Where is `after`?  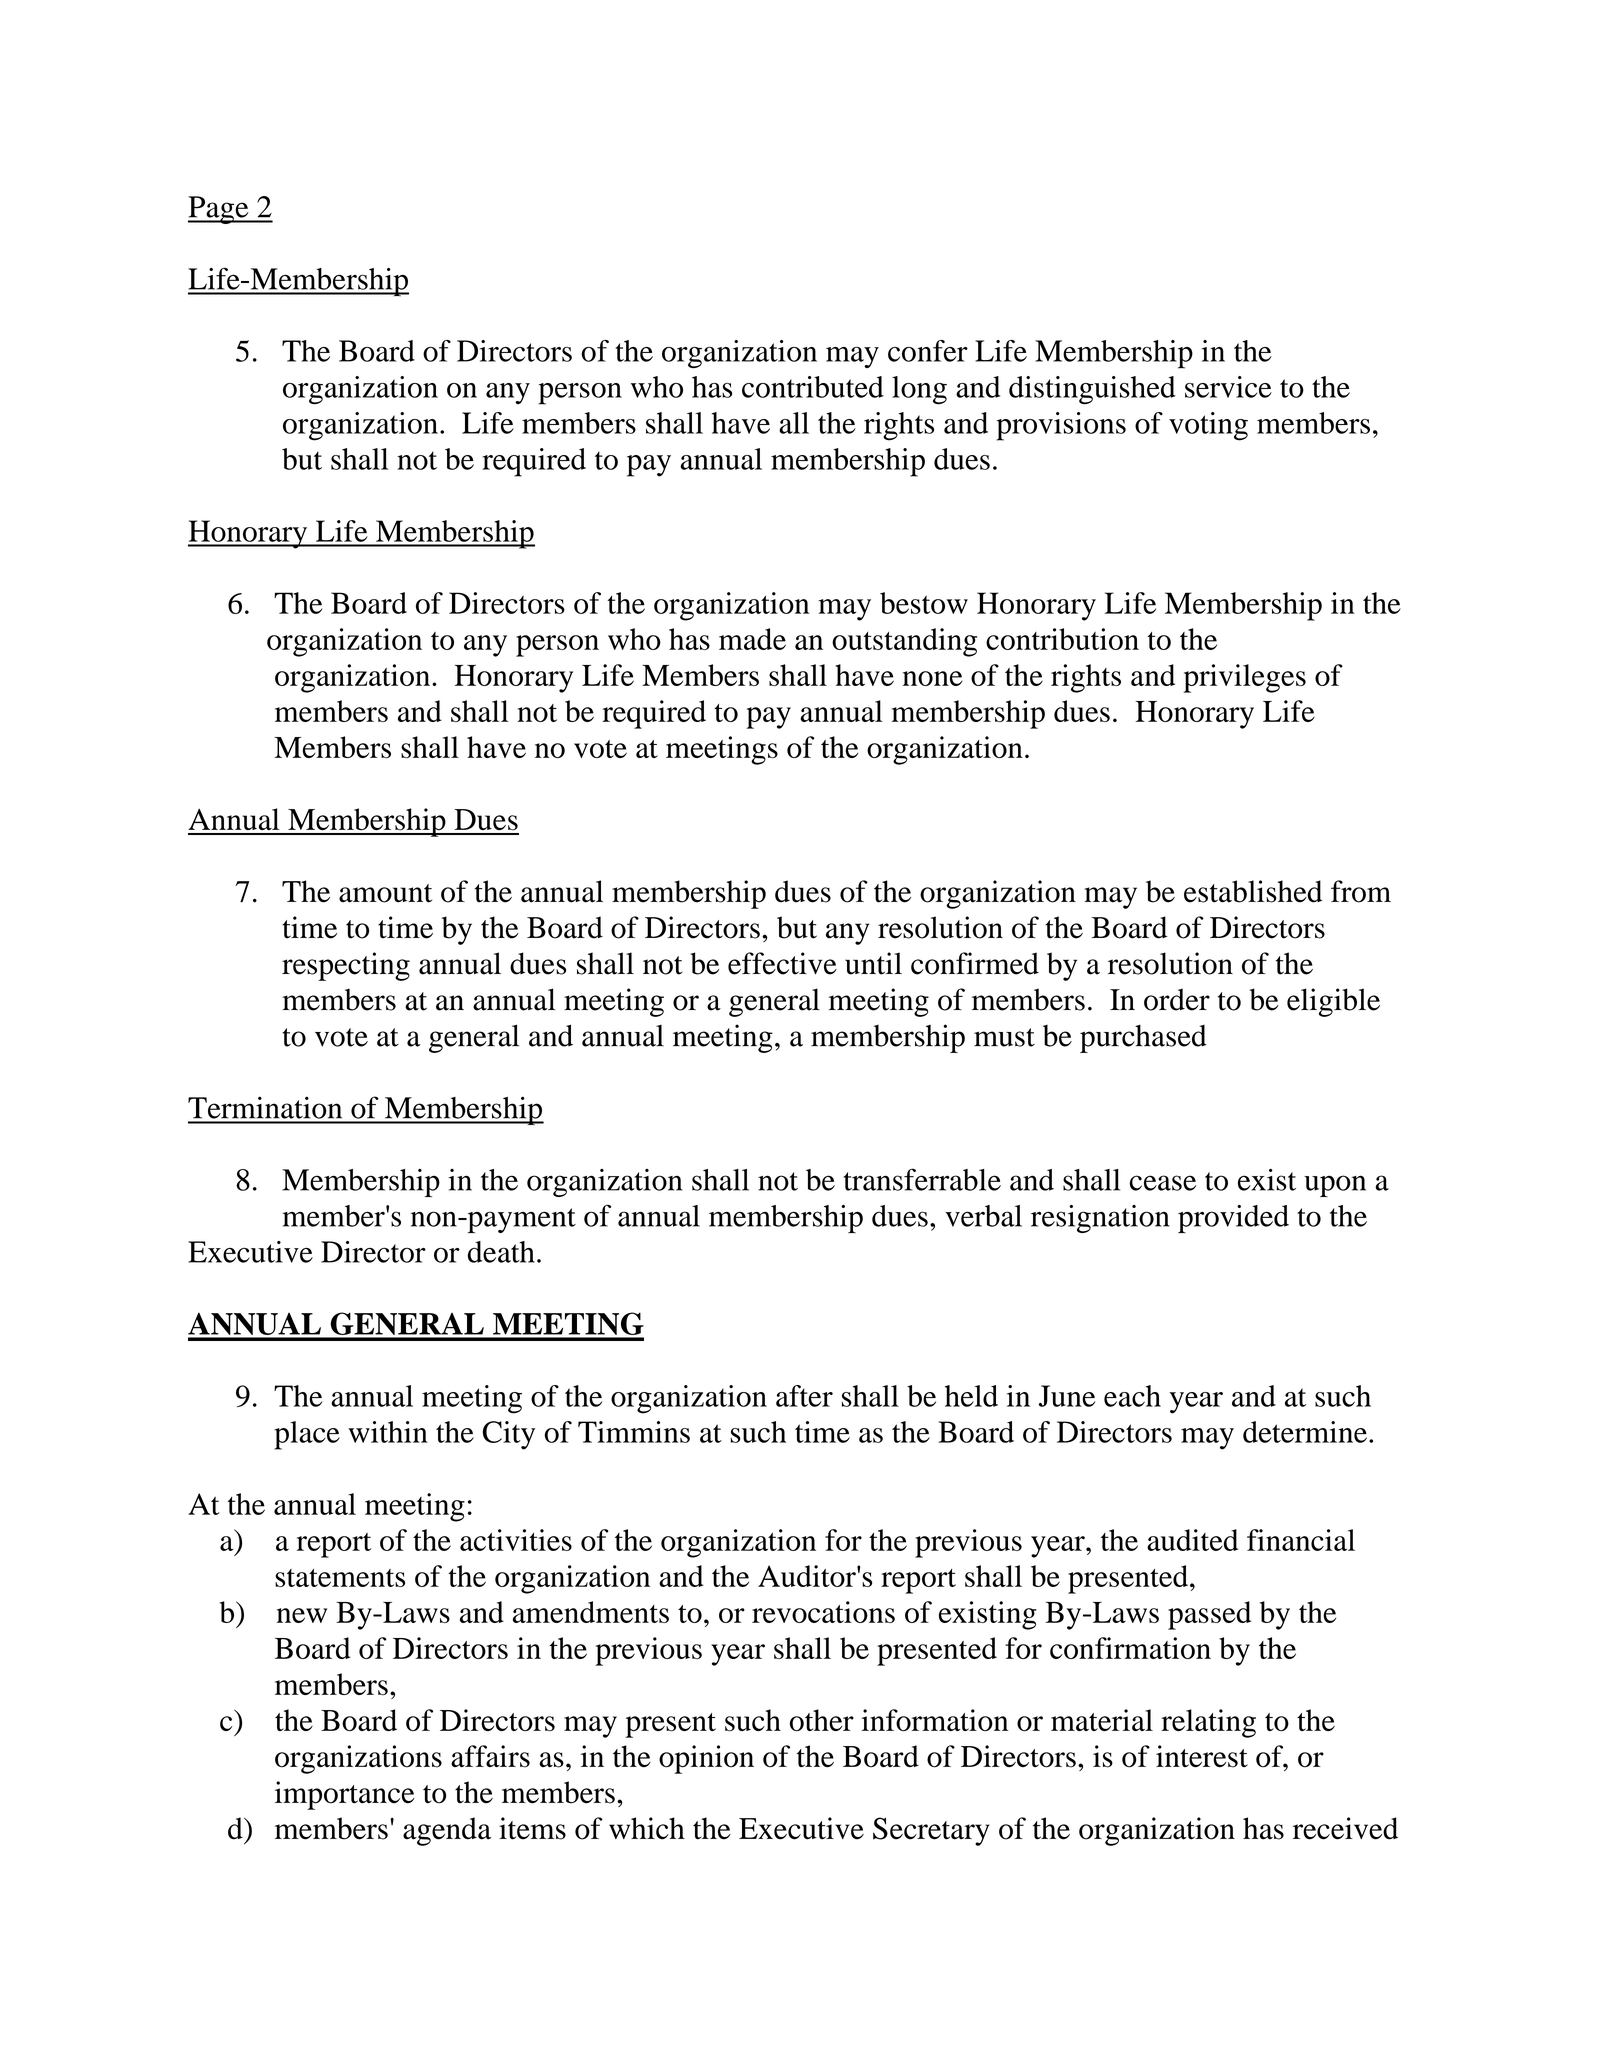 after is located at coordinates (804, 1396).
